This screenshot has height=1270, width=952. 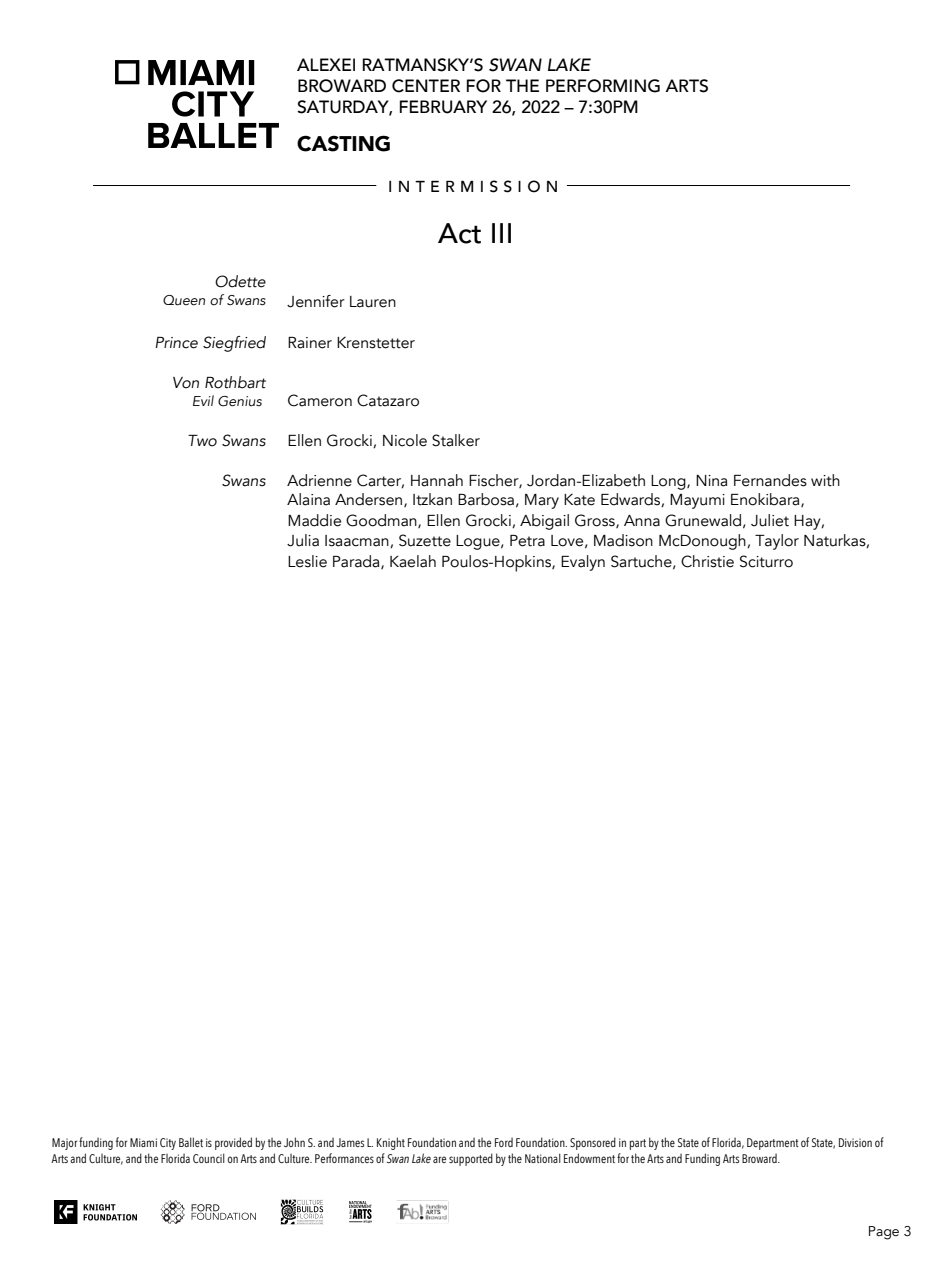 I want to click on ALEXEI, so click(x=326, y=64).
